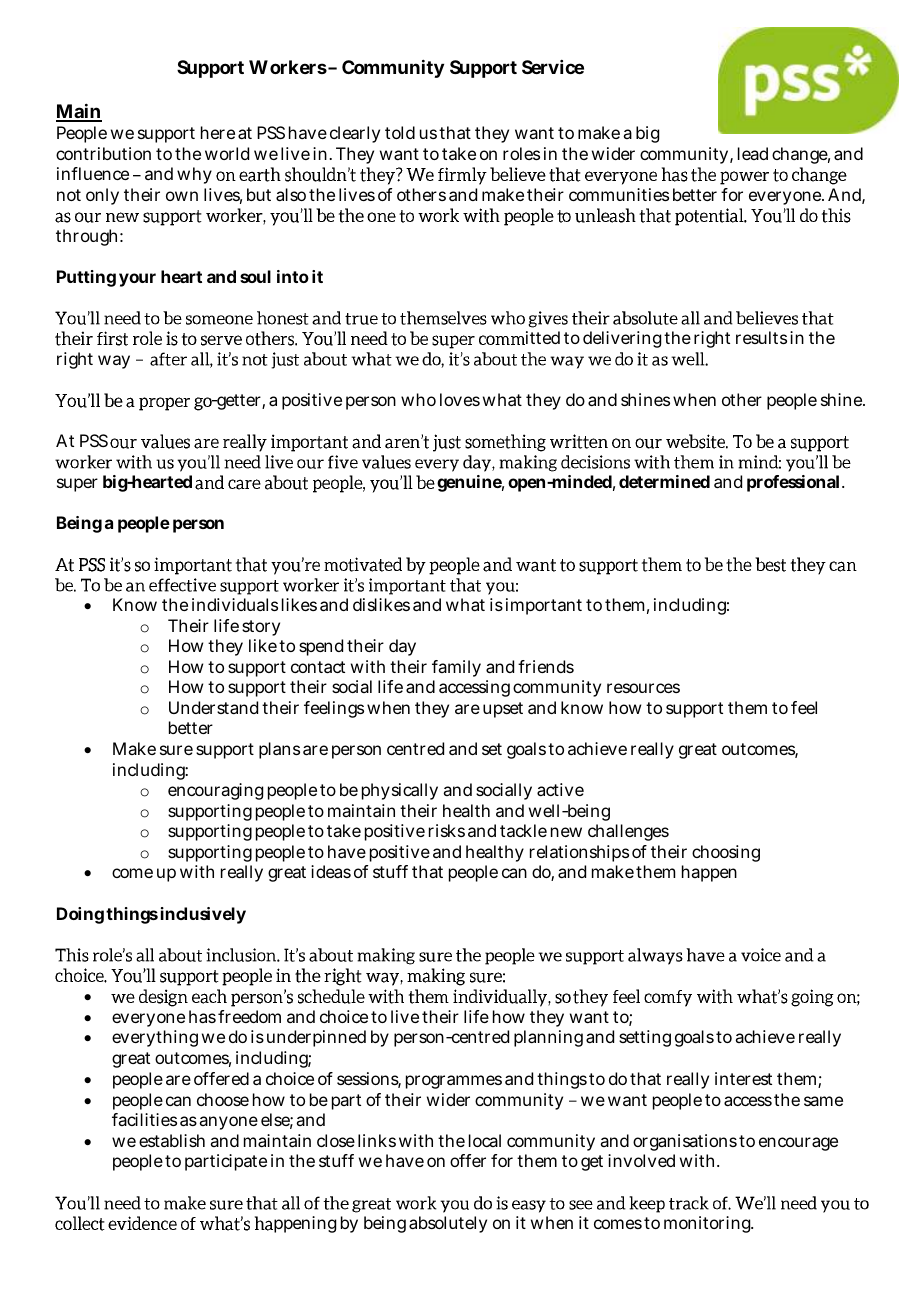 The height and width of the page is (1308, 924). What do you see at coordinates (69, 195) in the page?
I see `not` at bounding box center [69, 195].
